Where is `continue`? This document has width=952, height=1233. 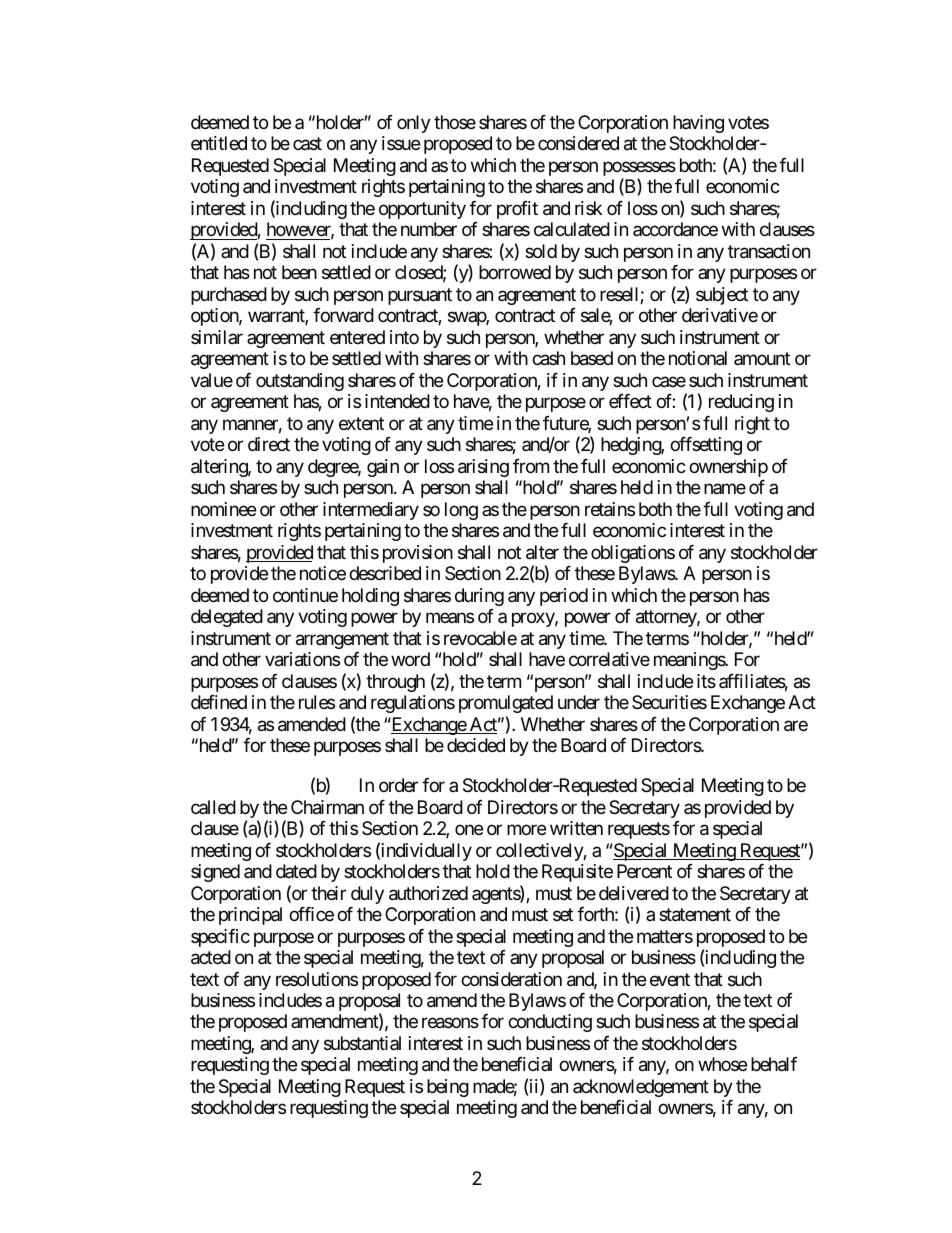
continue is located at coordinates (305, 595).
